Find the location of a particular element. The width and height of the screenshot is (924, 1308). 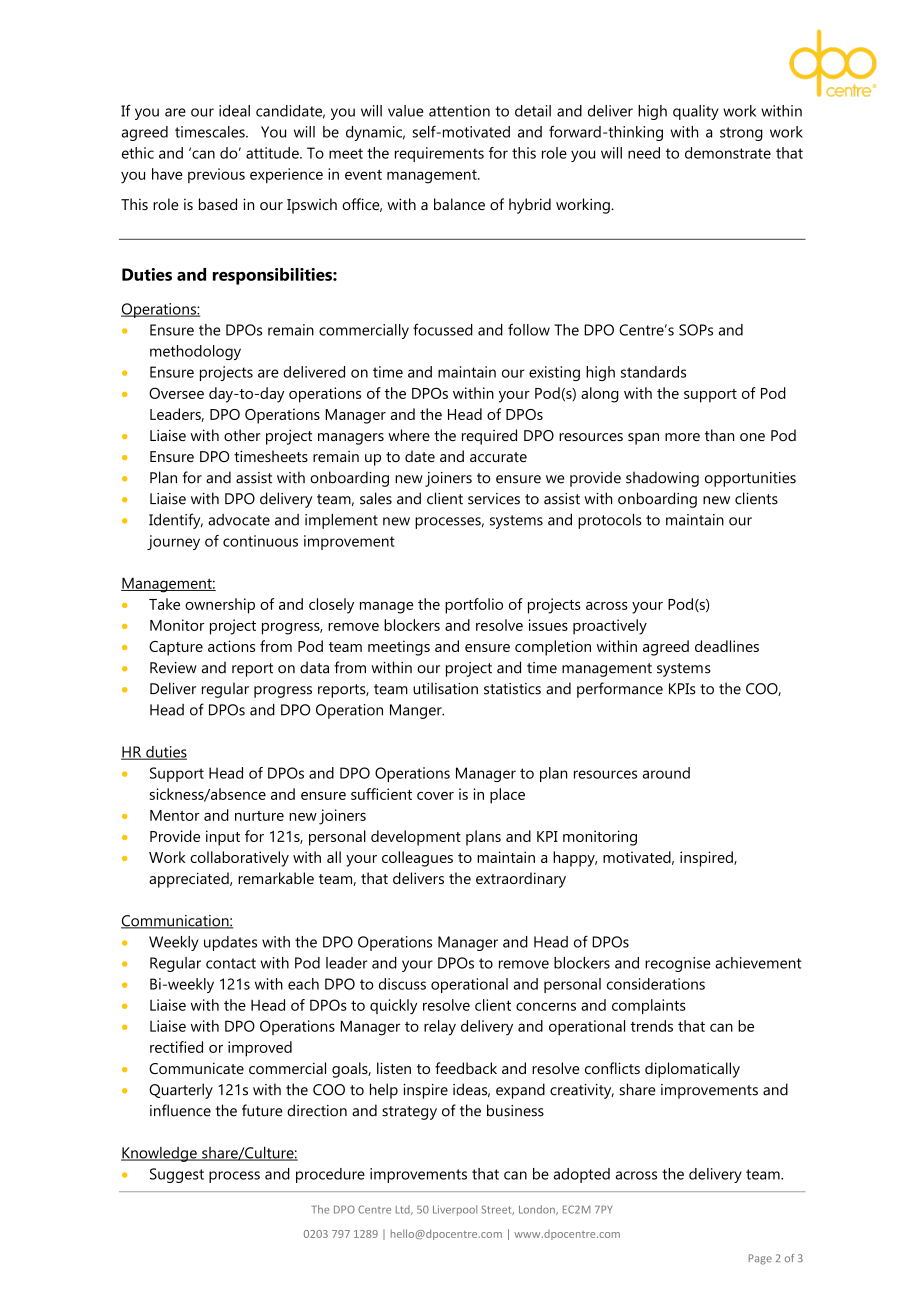

deadlines is located at coordinates (727, 646).
